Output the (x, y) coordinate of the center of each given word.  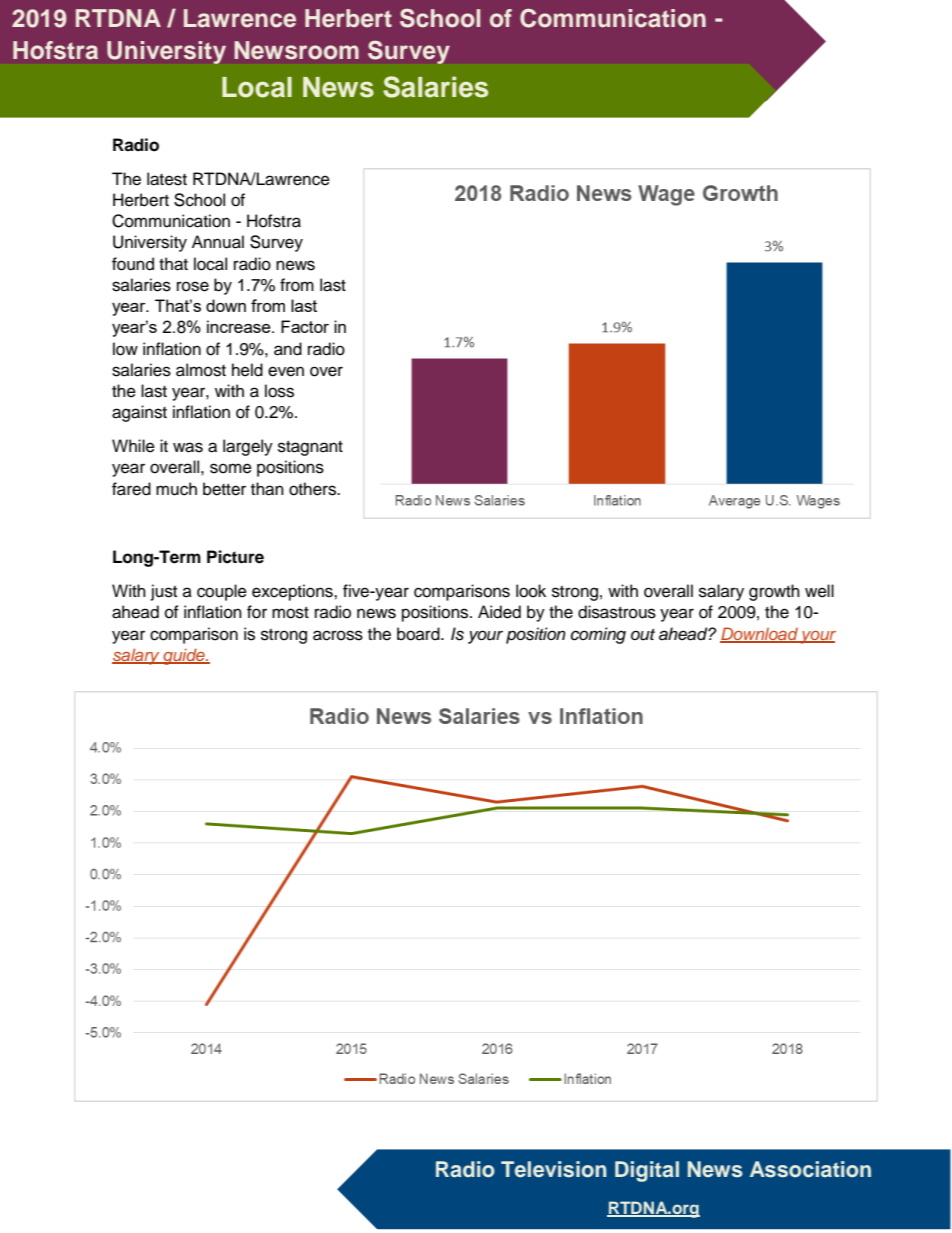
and (288, 349)
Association (810, 1169)
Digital (647, 1171)
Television (554, 1169)
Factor (305, 326)
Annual (218, 242)
